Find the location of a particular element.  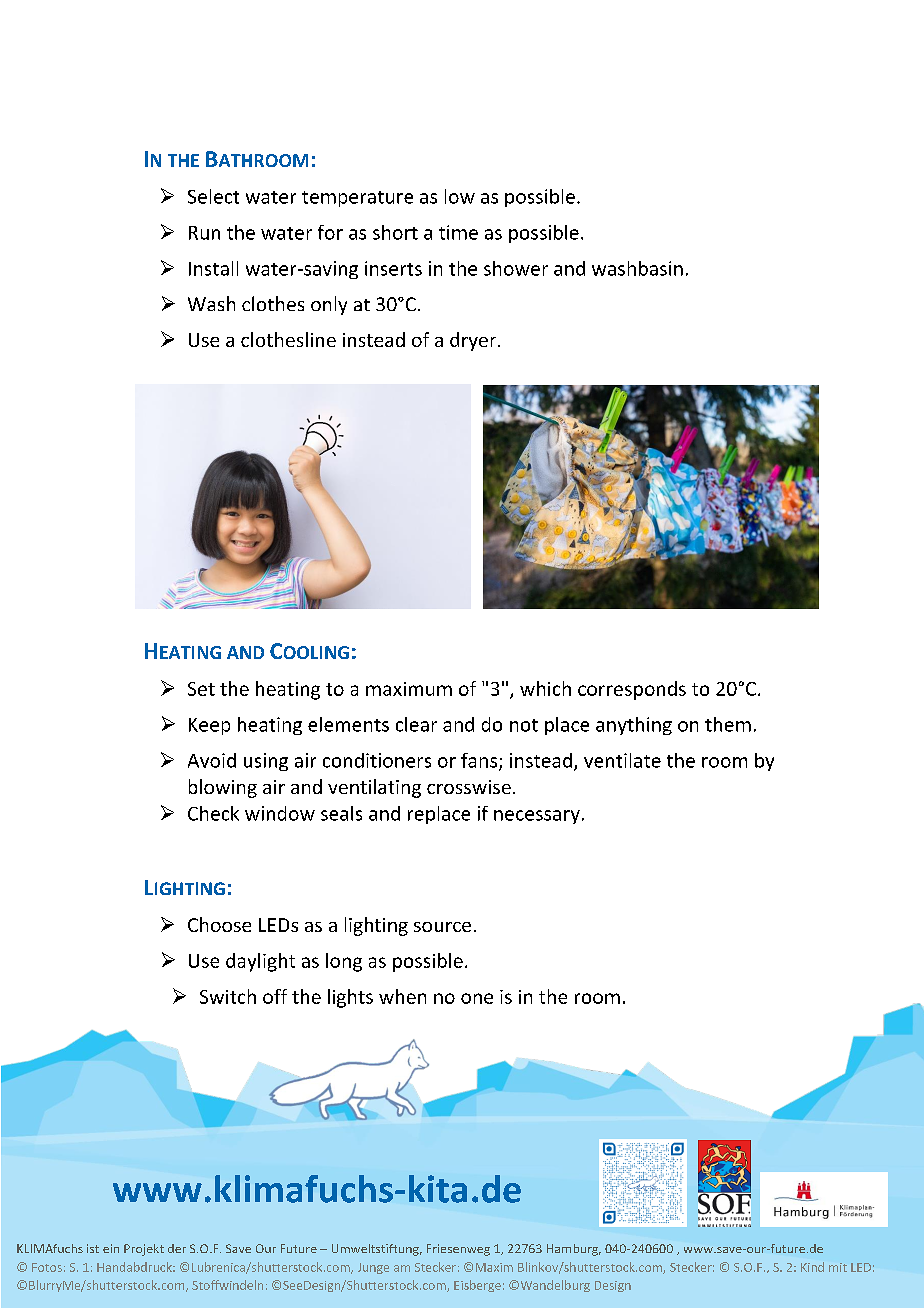

Switch is located at coordinates (228, 996).
